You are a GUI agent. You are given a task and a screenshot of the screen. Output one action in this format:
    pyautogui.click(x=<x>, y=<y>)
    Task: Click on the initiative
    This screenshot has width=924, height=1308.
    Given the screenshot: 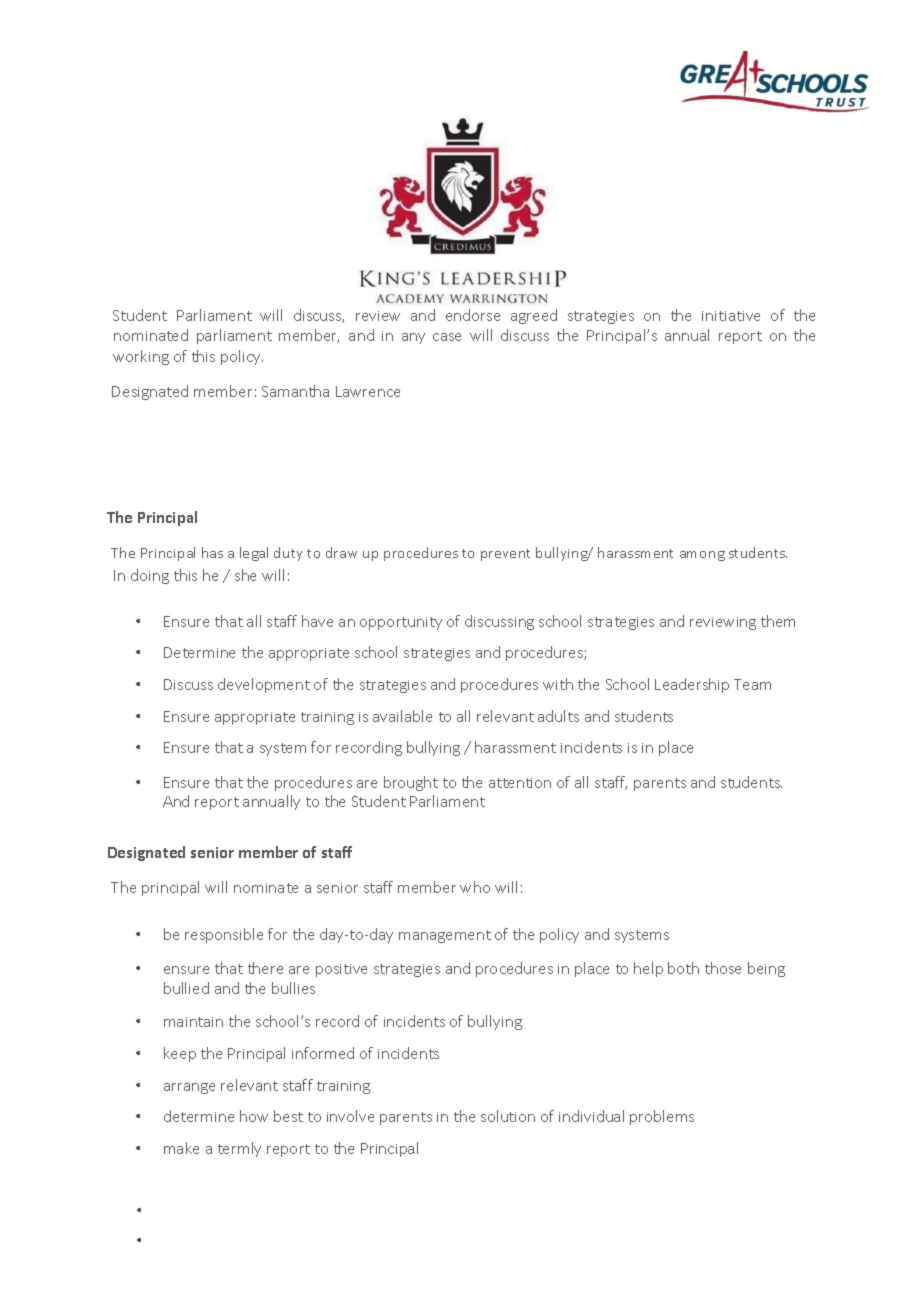 What is the action you would take?
    pyautogui.click(x=731, y=316)
